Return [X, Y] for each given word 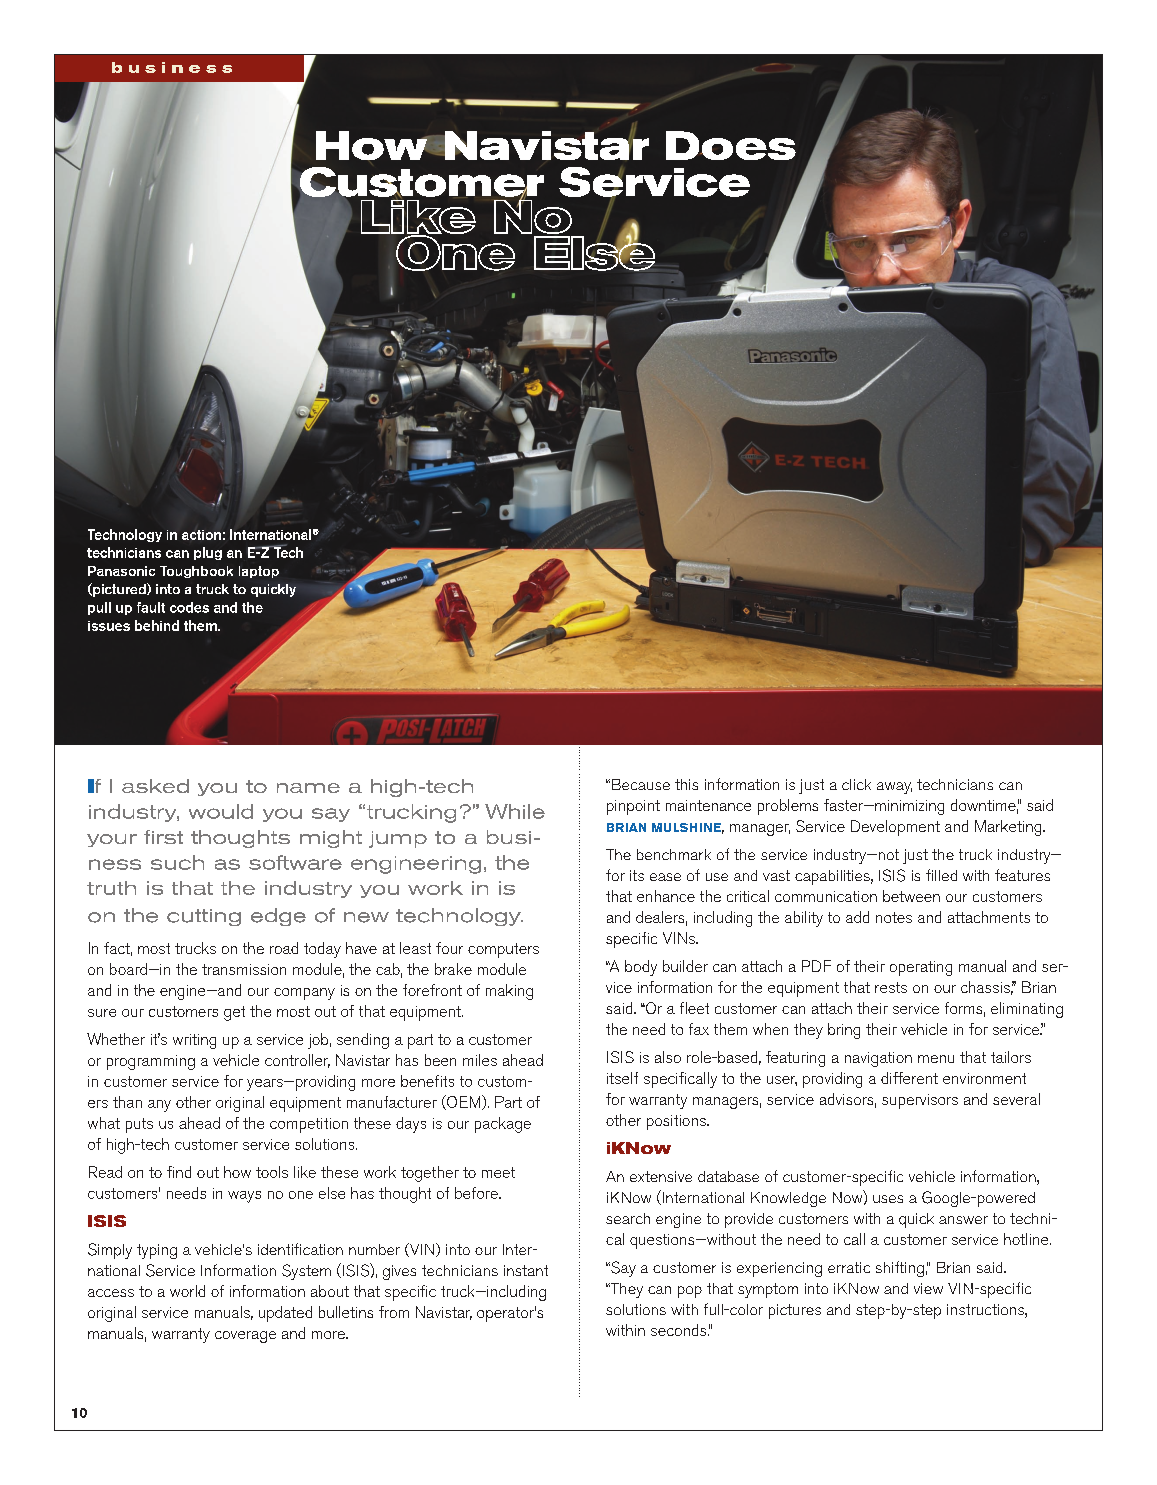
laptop [259, 572]
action [201, 535]
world [187, 1291]
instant [526, 1270]
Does [731, 145]
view [928, 1288]
